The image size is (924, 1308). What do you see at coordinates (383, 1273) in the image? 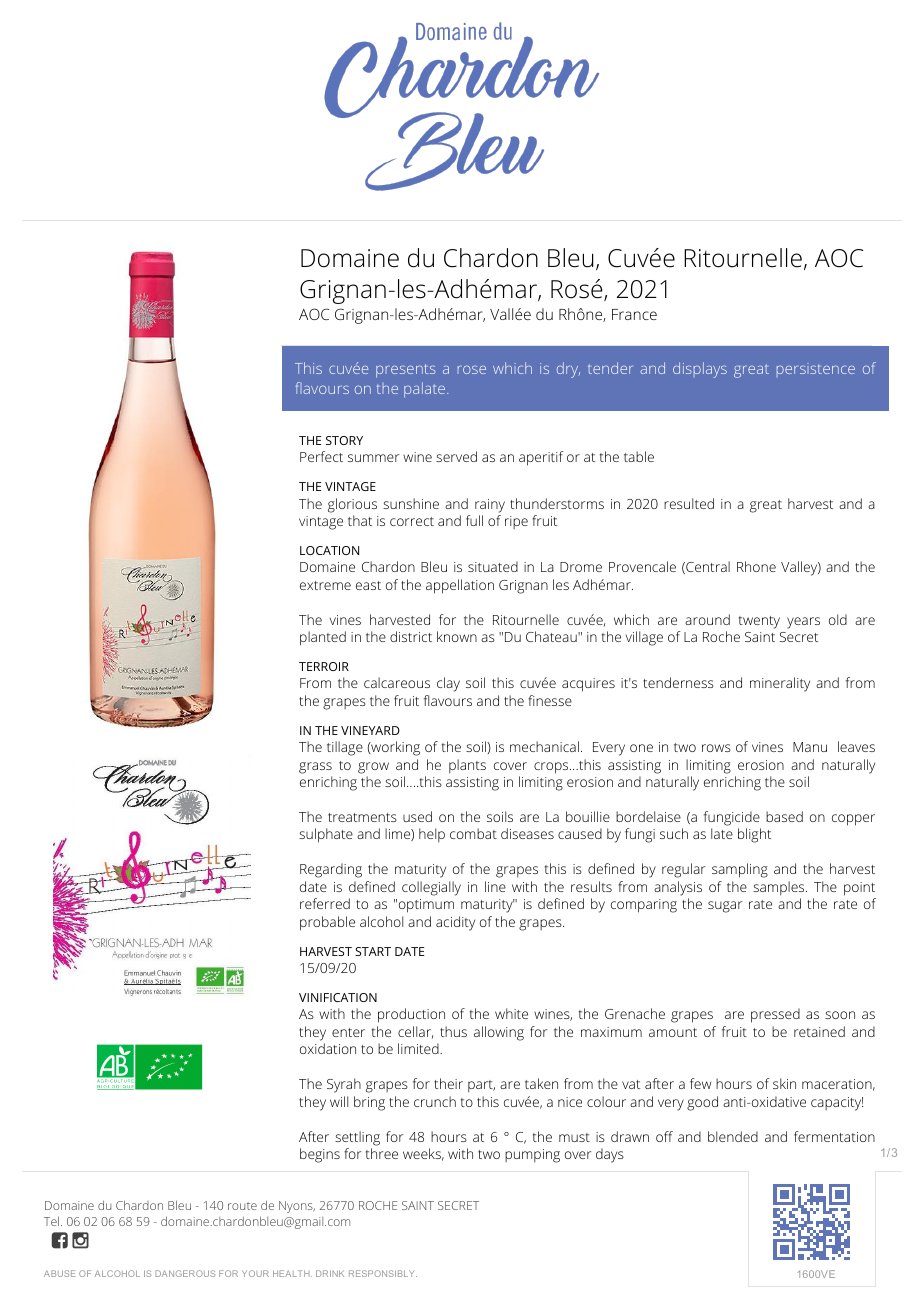
I see `RESPONSIBLY` at bounding box center [383, 1273].
